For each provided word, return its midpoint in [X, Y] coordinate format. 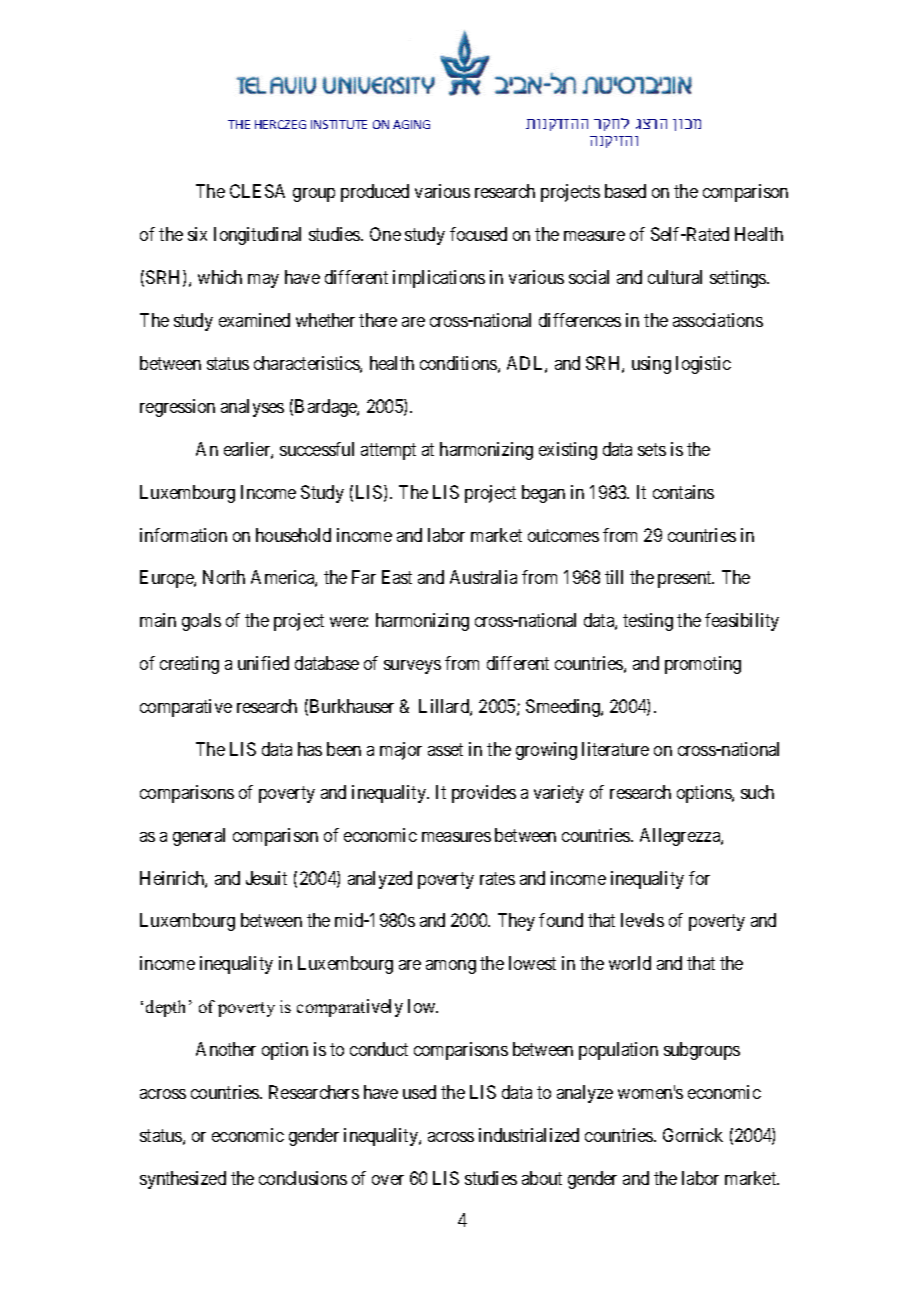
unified [263, 663]
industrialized [529, 1135]
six [197, 234]
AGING [411, 124]
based [625, 191]
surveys [412, 667]
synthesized [183, 1180]
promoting [703, 665]
